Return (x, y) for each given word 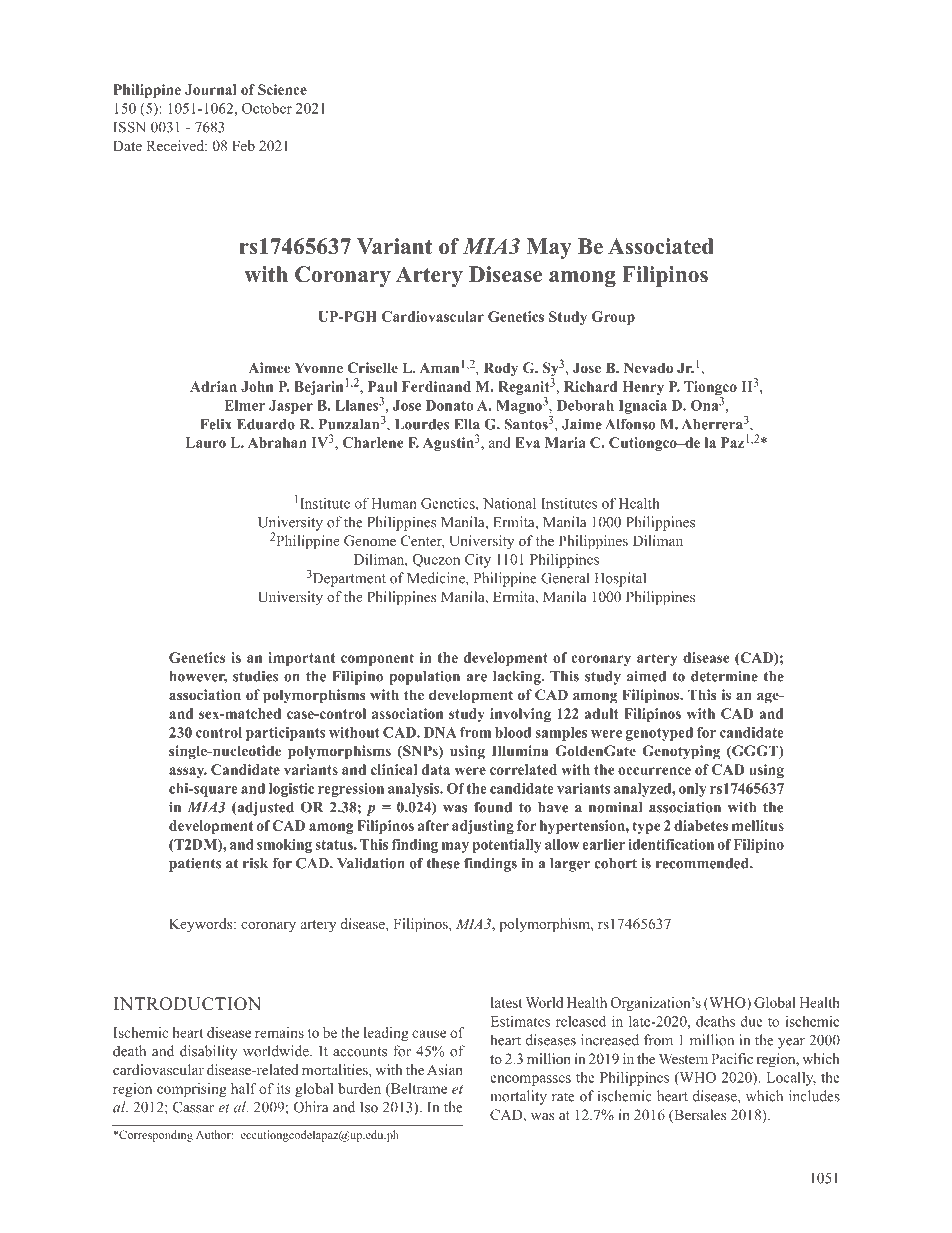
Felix (216, 424)
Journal (211, 89)
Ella (467, 424)
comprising (192, 1090)
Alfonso (630, 424)
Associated (661, 246)
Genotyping (681, 752)
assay (188, 772)
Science (282, 89)
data (436, 769)
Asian (445, 1069)
